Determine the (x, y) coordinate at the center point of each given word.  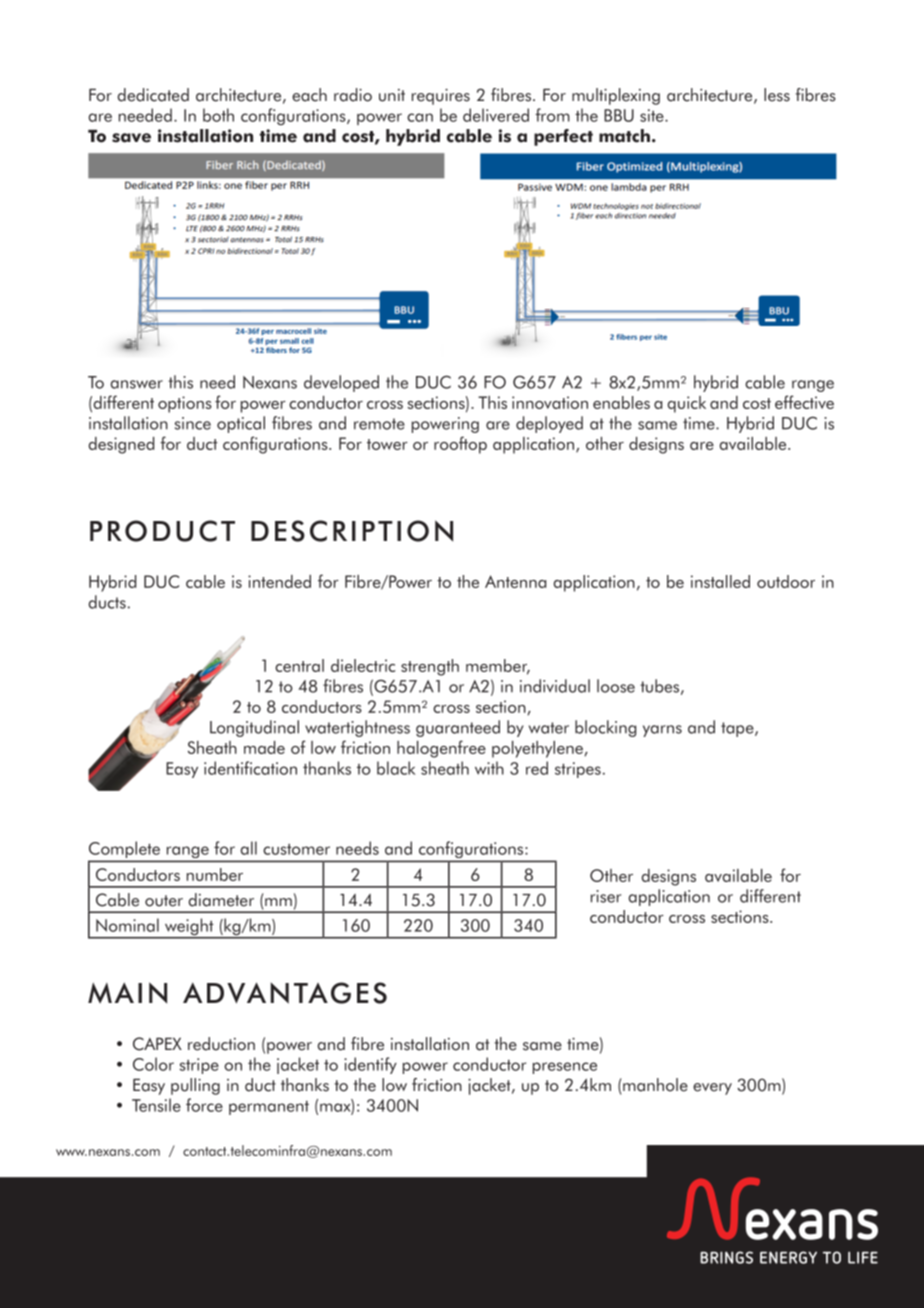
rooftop (460, 445)
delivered (496, 115)
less (777, 95)
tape (738, 729)
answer (137, 384)
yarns (662, 731)
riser (606, 896)
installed (720, 581)
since (193, 423)
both (218, 115)
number (215, 874)
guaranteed (458, 728)
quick (687, 404)
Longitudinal (254, 728)
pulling (195, 1086)
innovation (550, 402)
